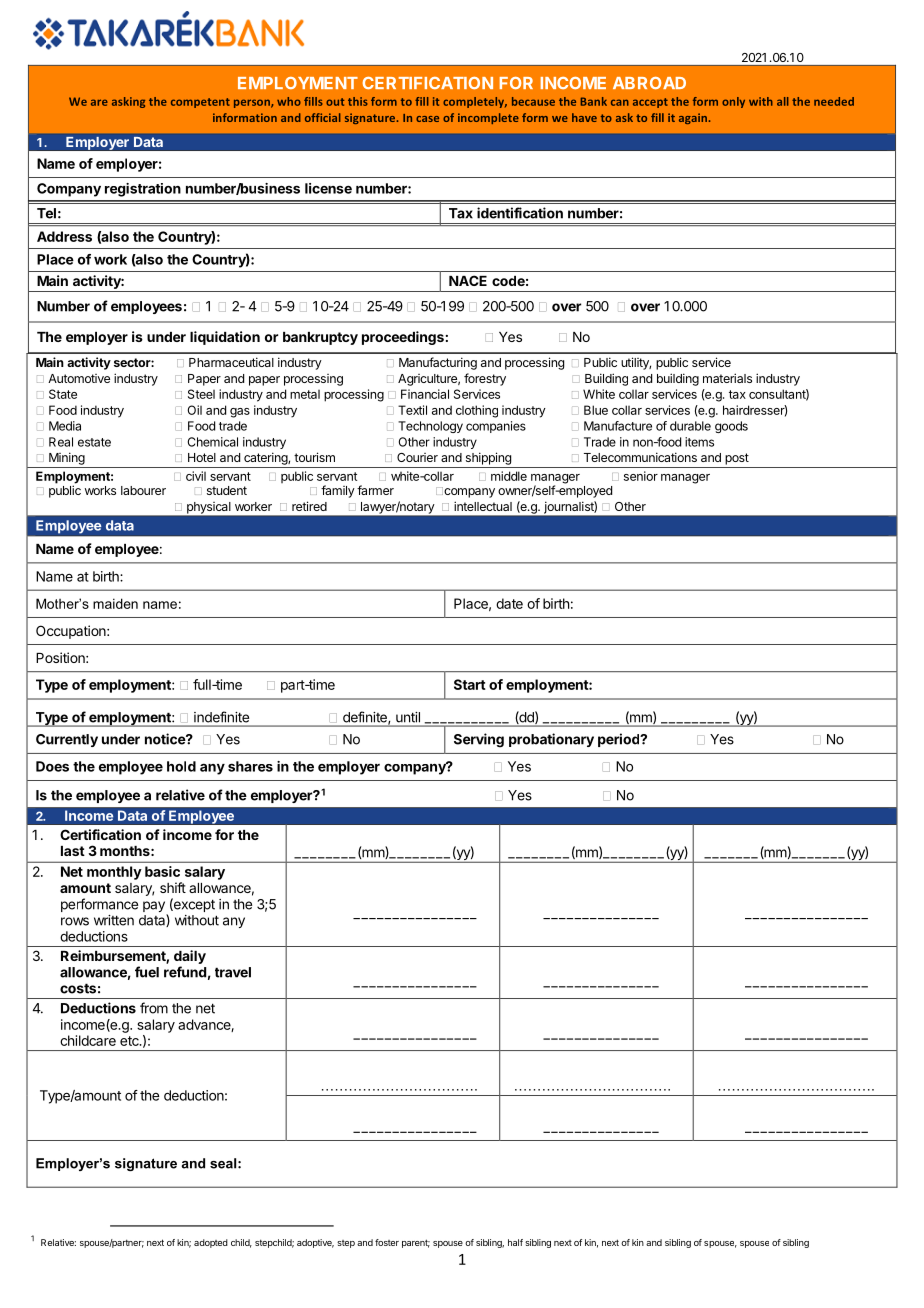 This document has width=924, height=1308. Describe the element at coordinates (427, 119) in the document. I see `case` at that location.
